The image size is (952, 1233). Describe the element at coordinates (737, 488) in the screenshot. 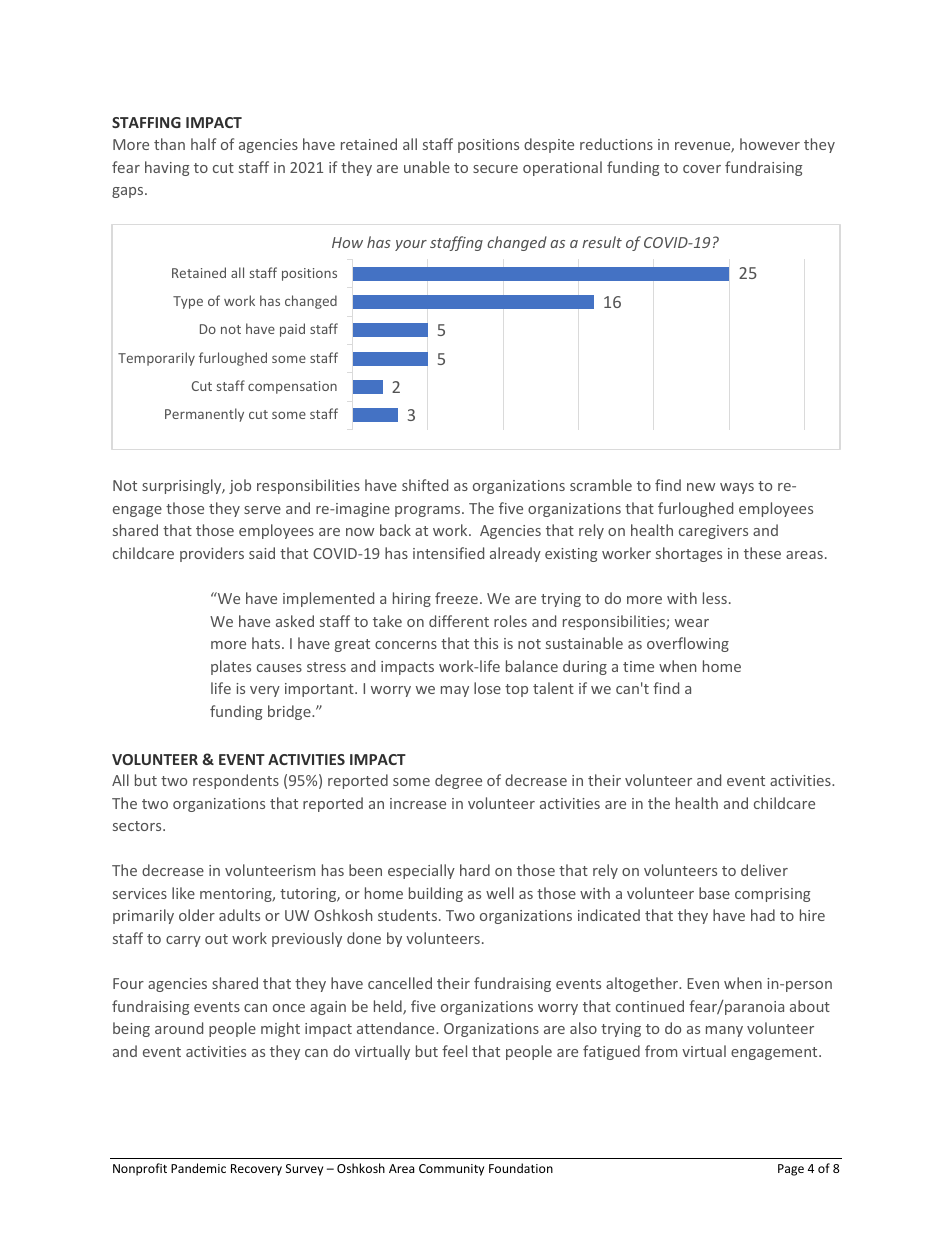

I see `ways` at that location.
